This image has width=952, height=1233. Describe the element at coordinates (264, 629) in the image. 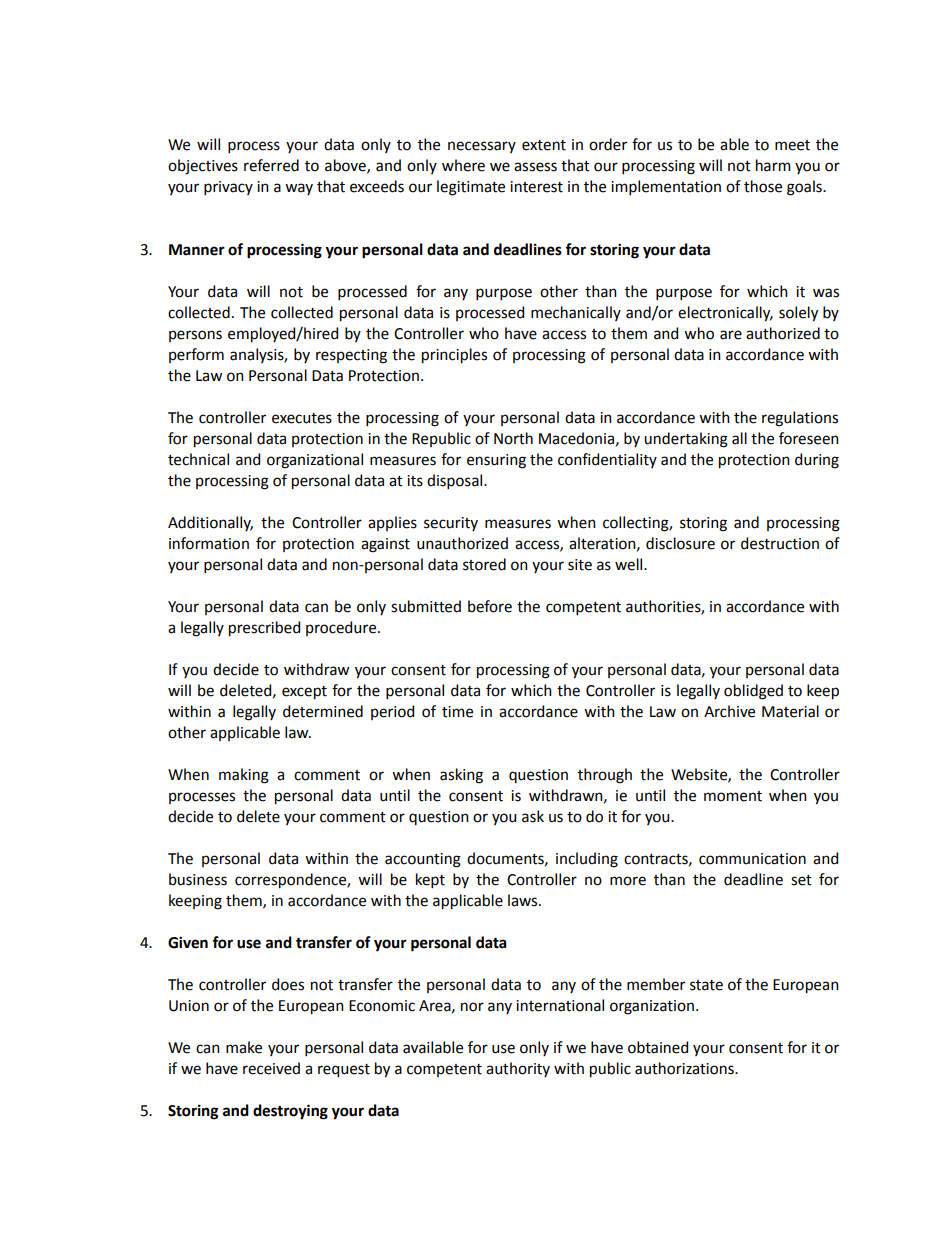

I see `prescribed` at that location.
